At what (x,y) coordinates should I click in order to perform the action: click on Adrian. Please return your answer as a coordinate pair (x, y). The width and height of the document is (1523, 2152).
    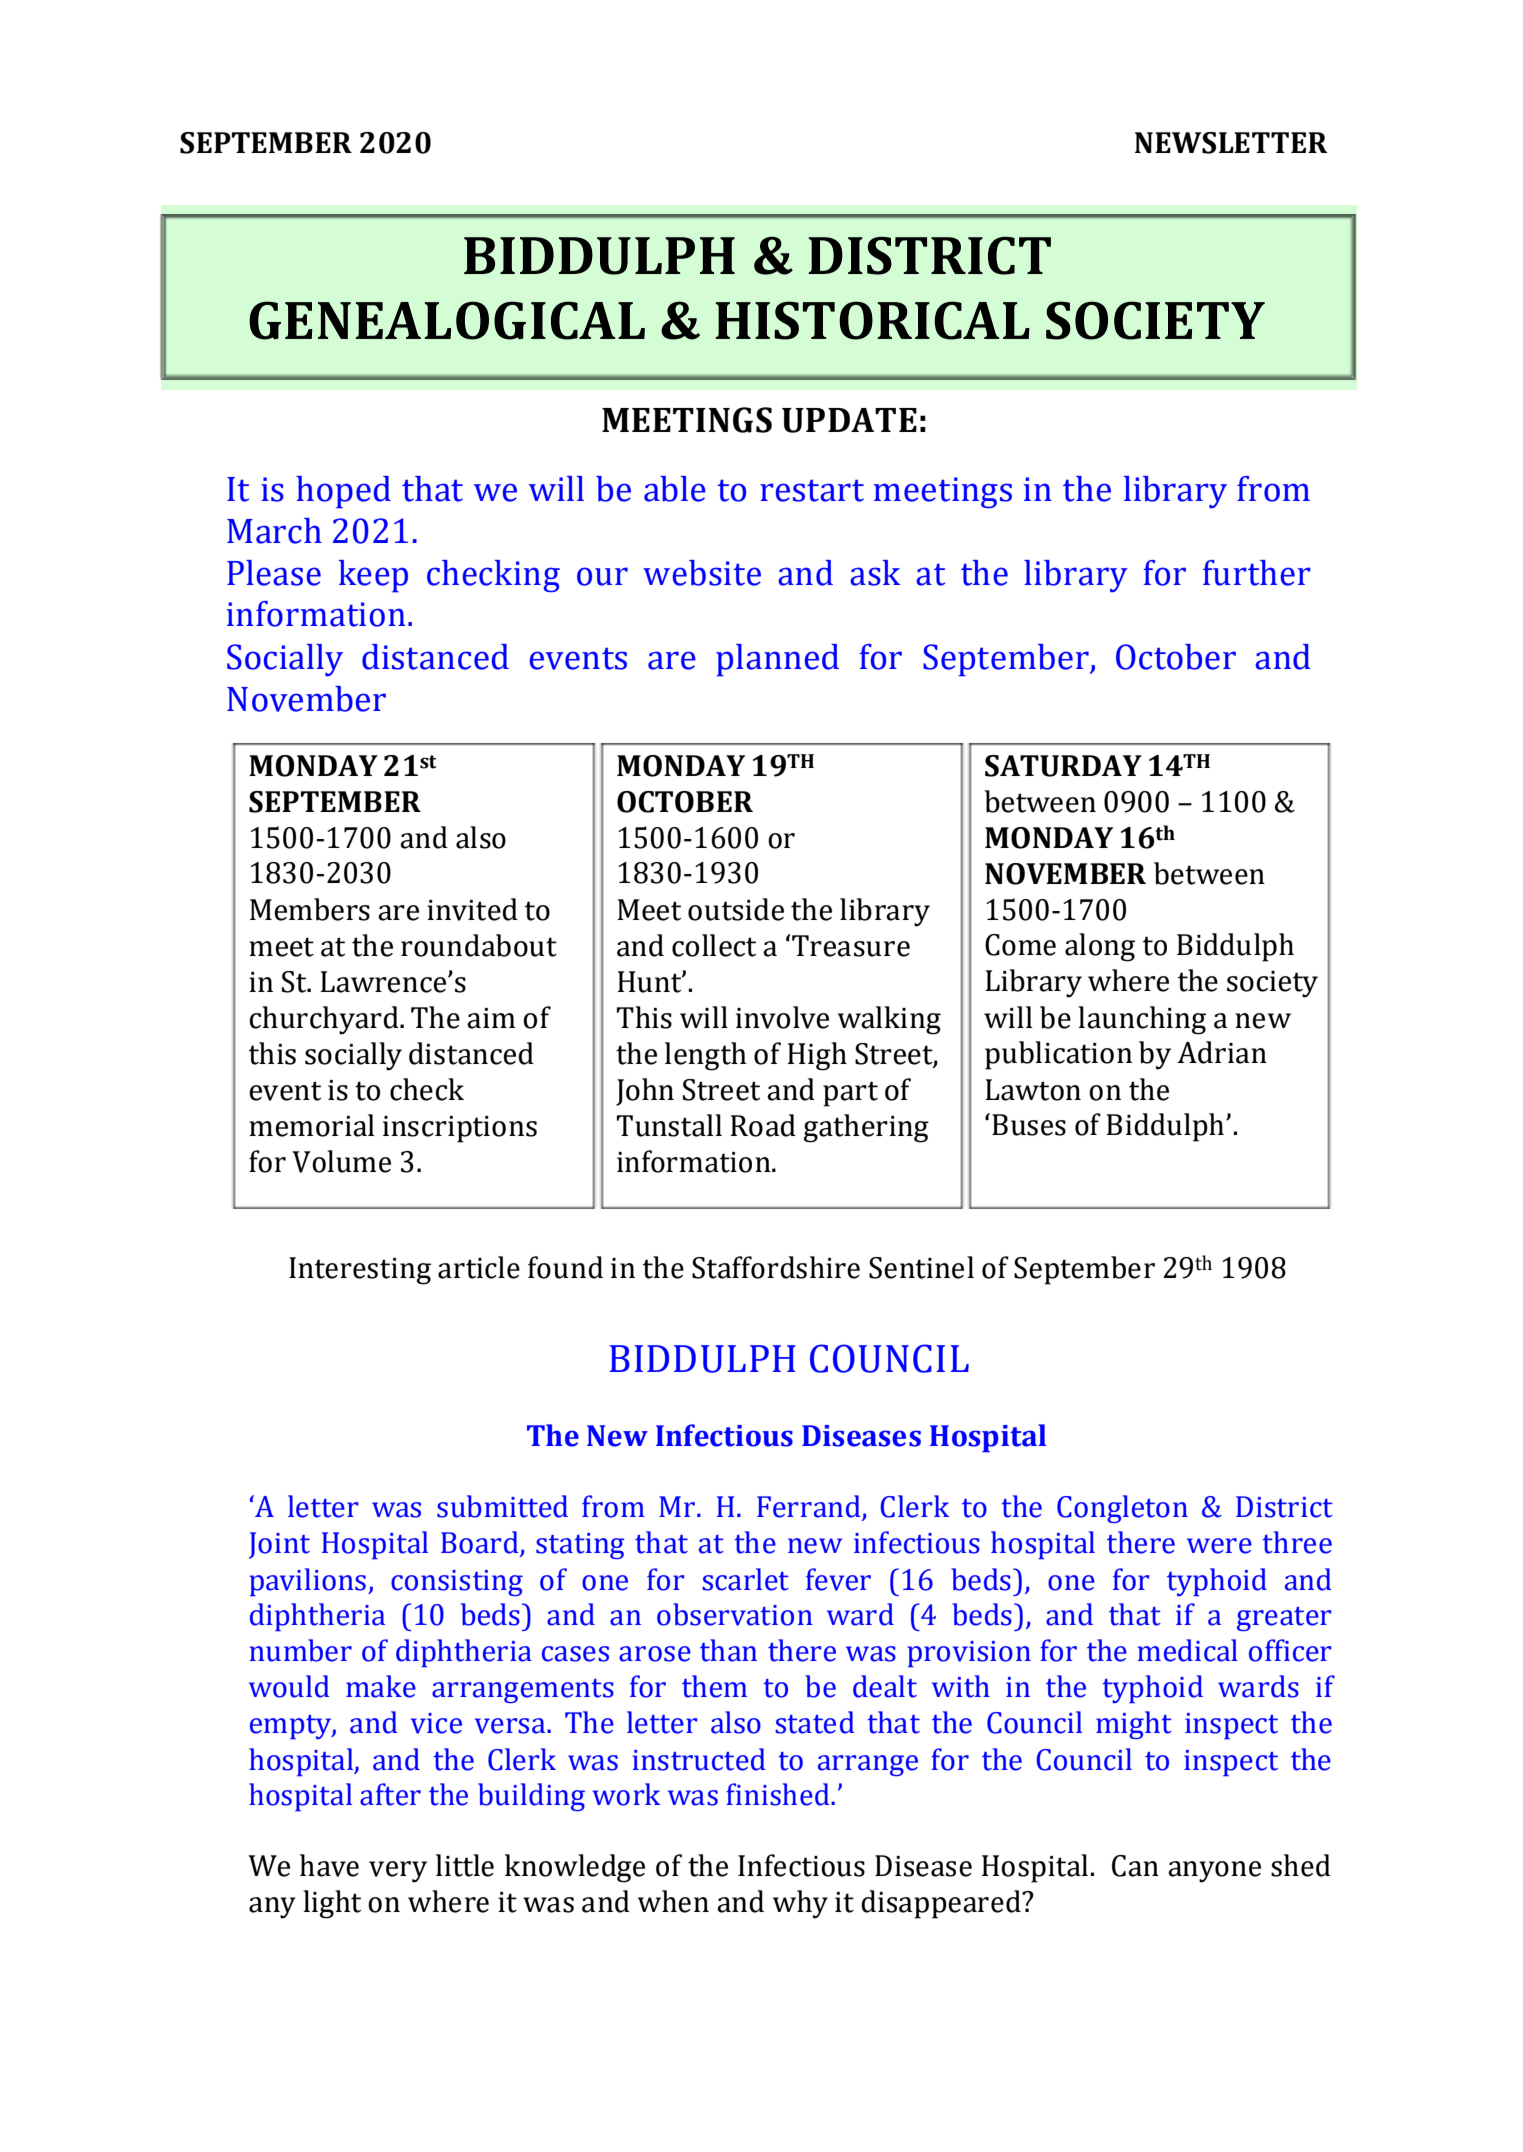
    Looking at the image, I should click on (1222, 1052).
